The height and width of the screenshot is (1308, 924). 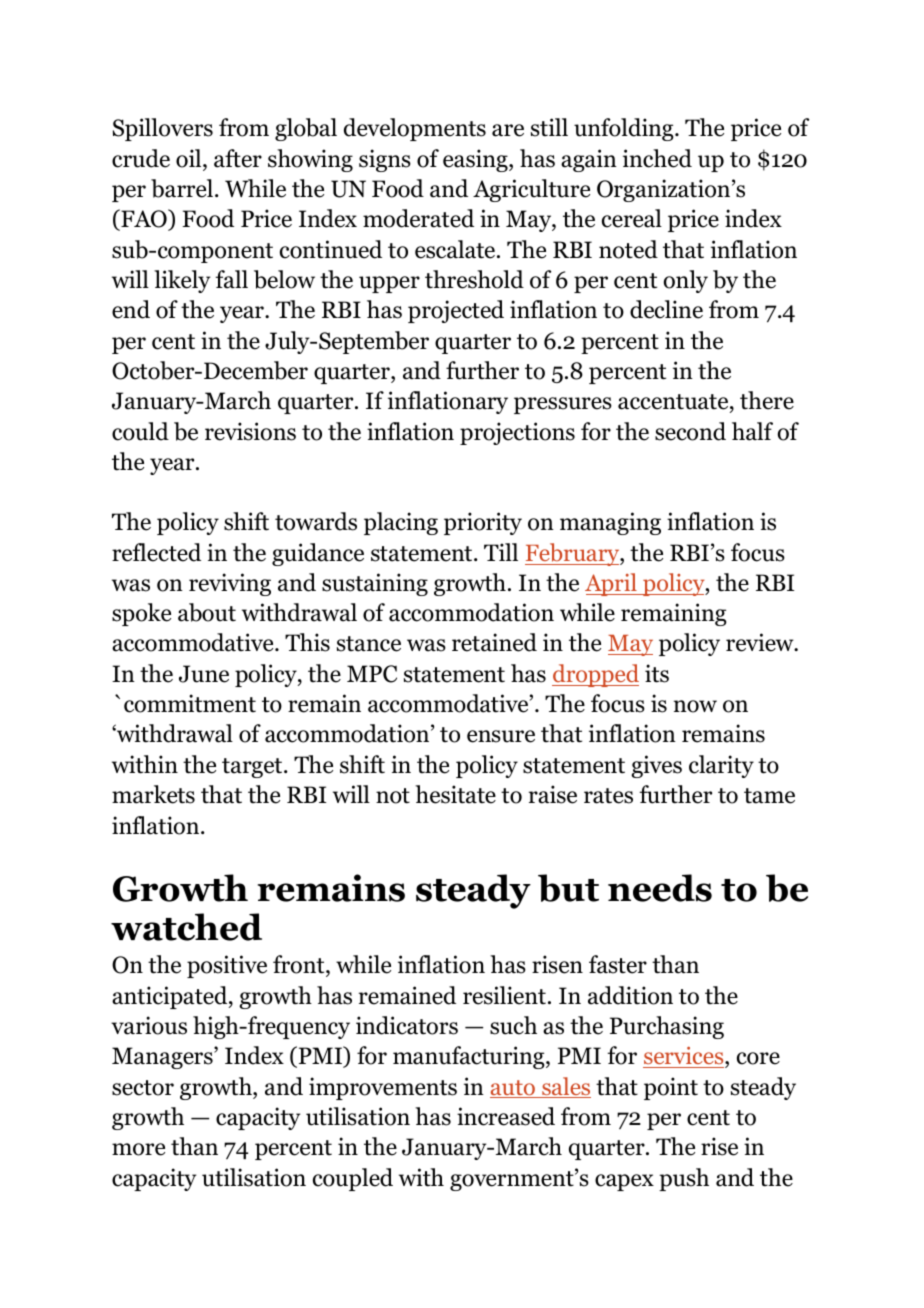 What do you see at coordinates (138, 1149) in the screenshot?
I see `more` at bounding box center [138, 1149].
